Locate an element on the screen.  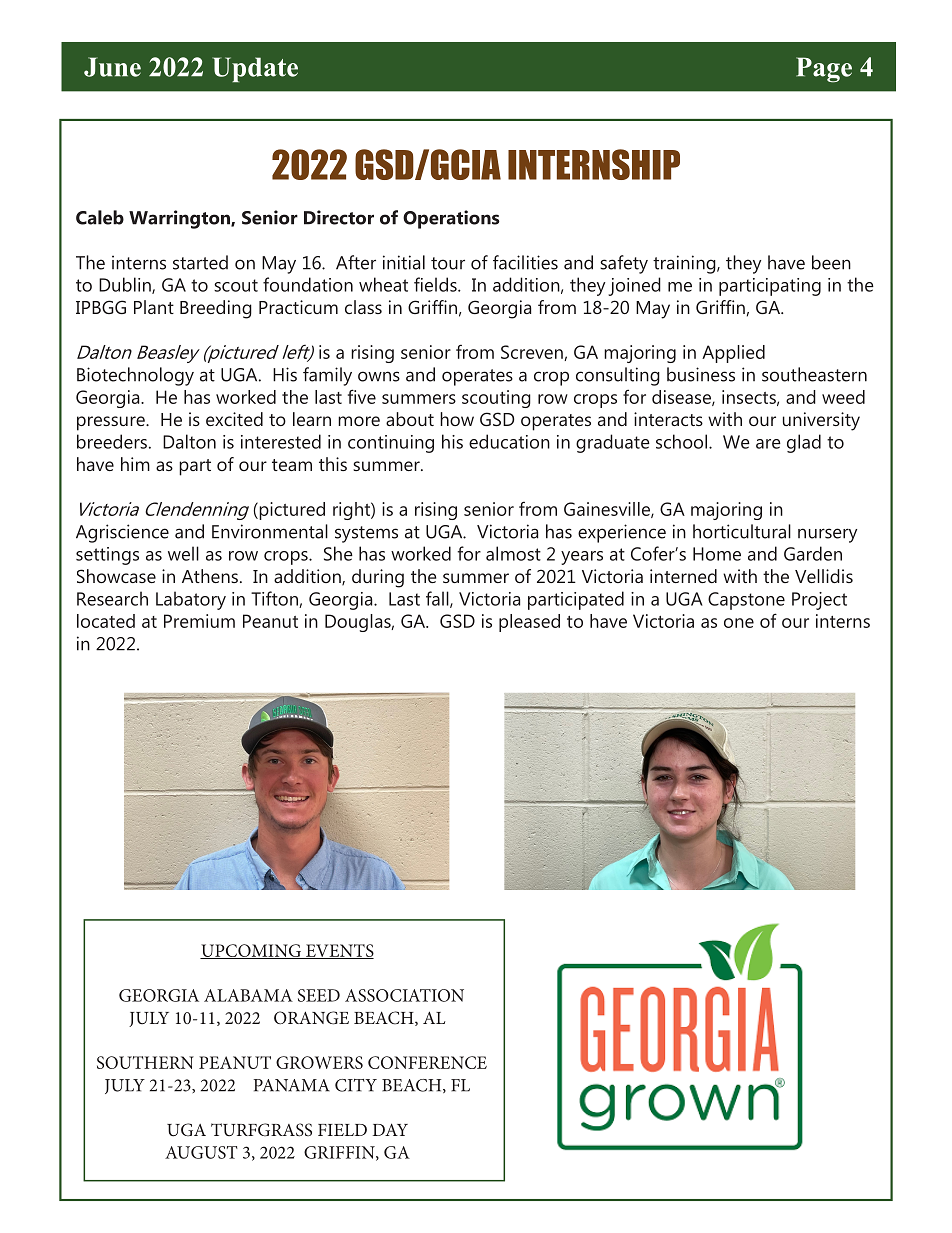
Premium is located at coordinates (199, 621).
